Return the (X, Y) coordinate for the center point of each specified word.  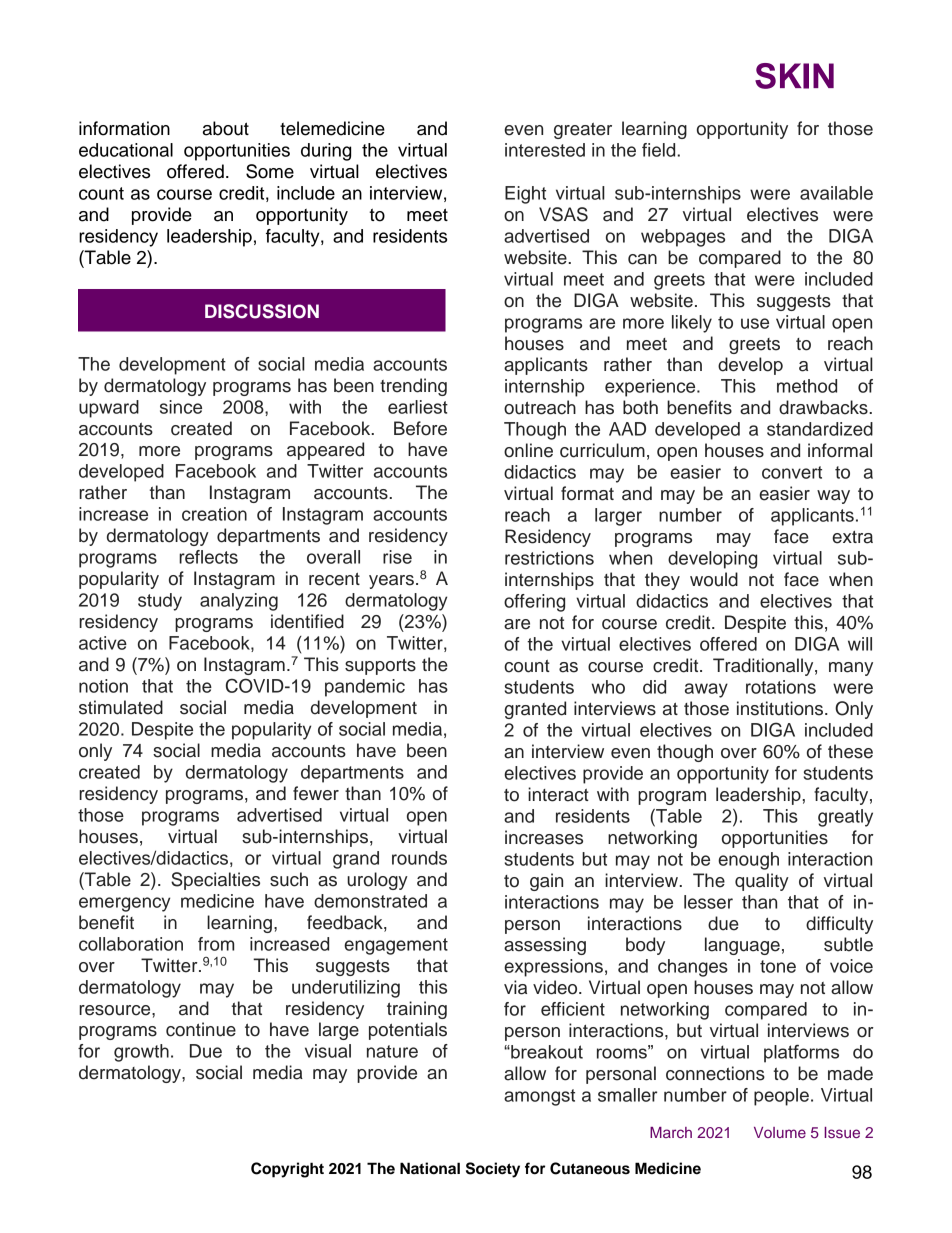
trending (413, 387)
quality (762, 882)
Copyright (287, 1170)
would (714, 579)
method (807, 386)
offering (534, 603)
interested (545, 150)
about (226, 128)
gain (546, 882)
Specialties (215, 881)
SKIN (794, 76)
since (181, 407)
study (160, 602)
